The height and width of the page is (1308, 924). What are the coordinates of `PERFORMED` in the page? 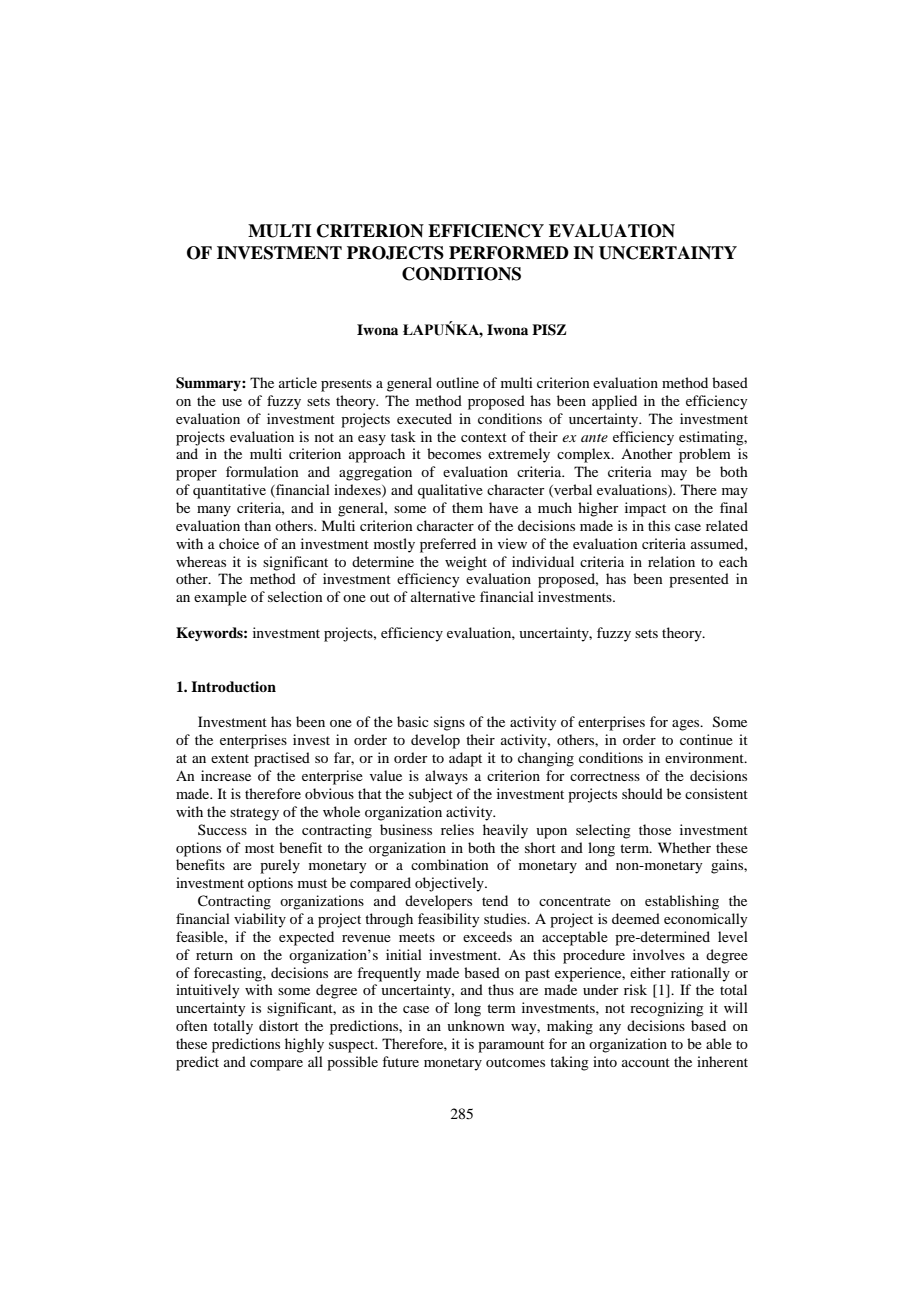 It's located at (509, 253).
